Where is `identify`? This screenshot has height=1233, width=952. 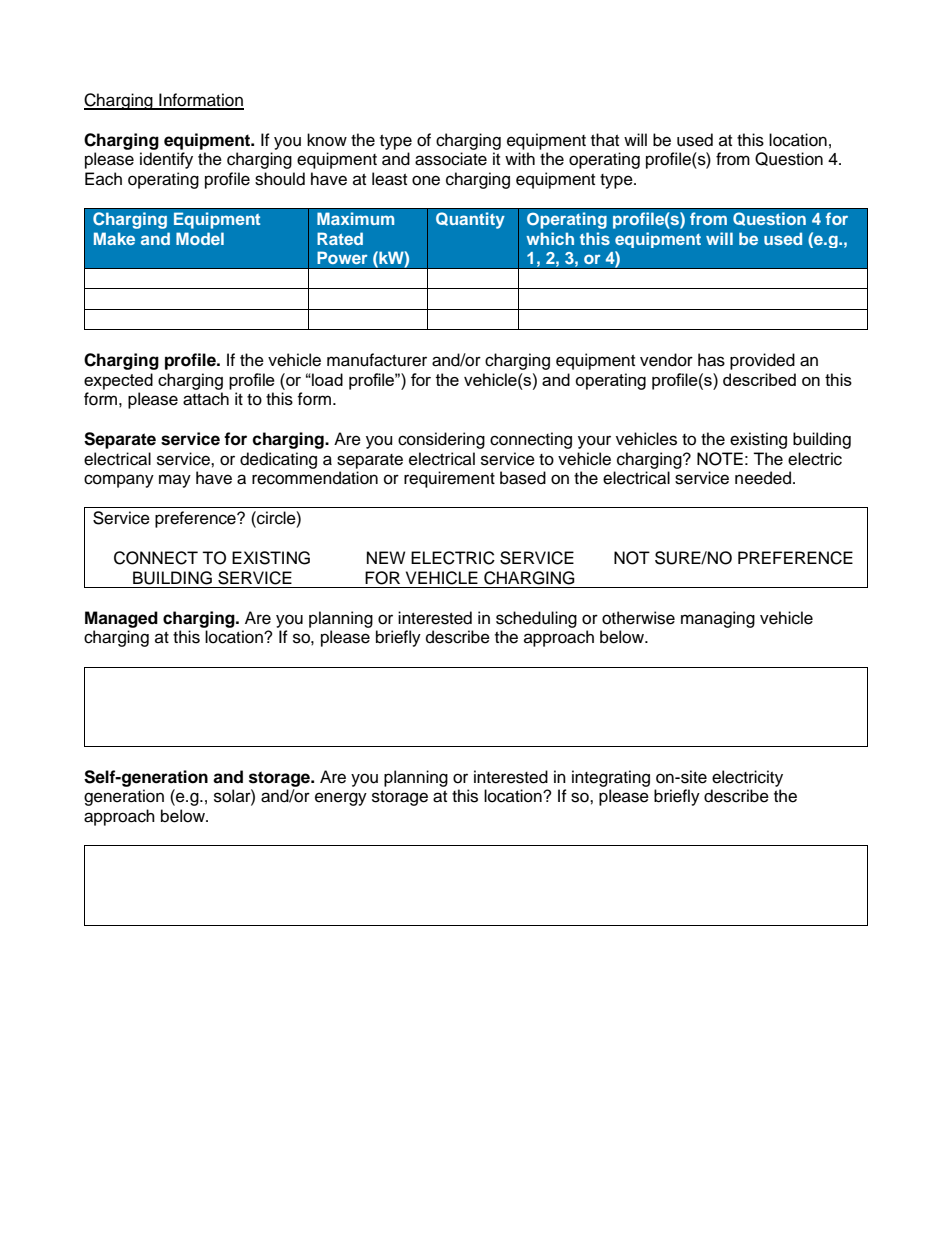
identify is located at coordinates (166, 160).
